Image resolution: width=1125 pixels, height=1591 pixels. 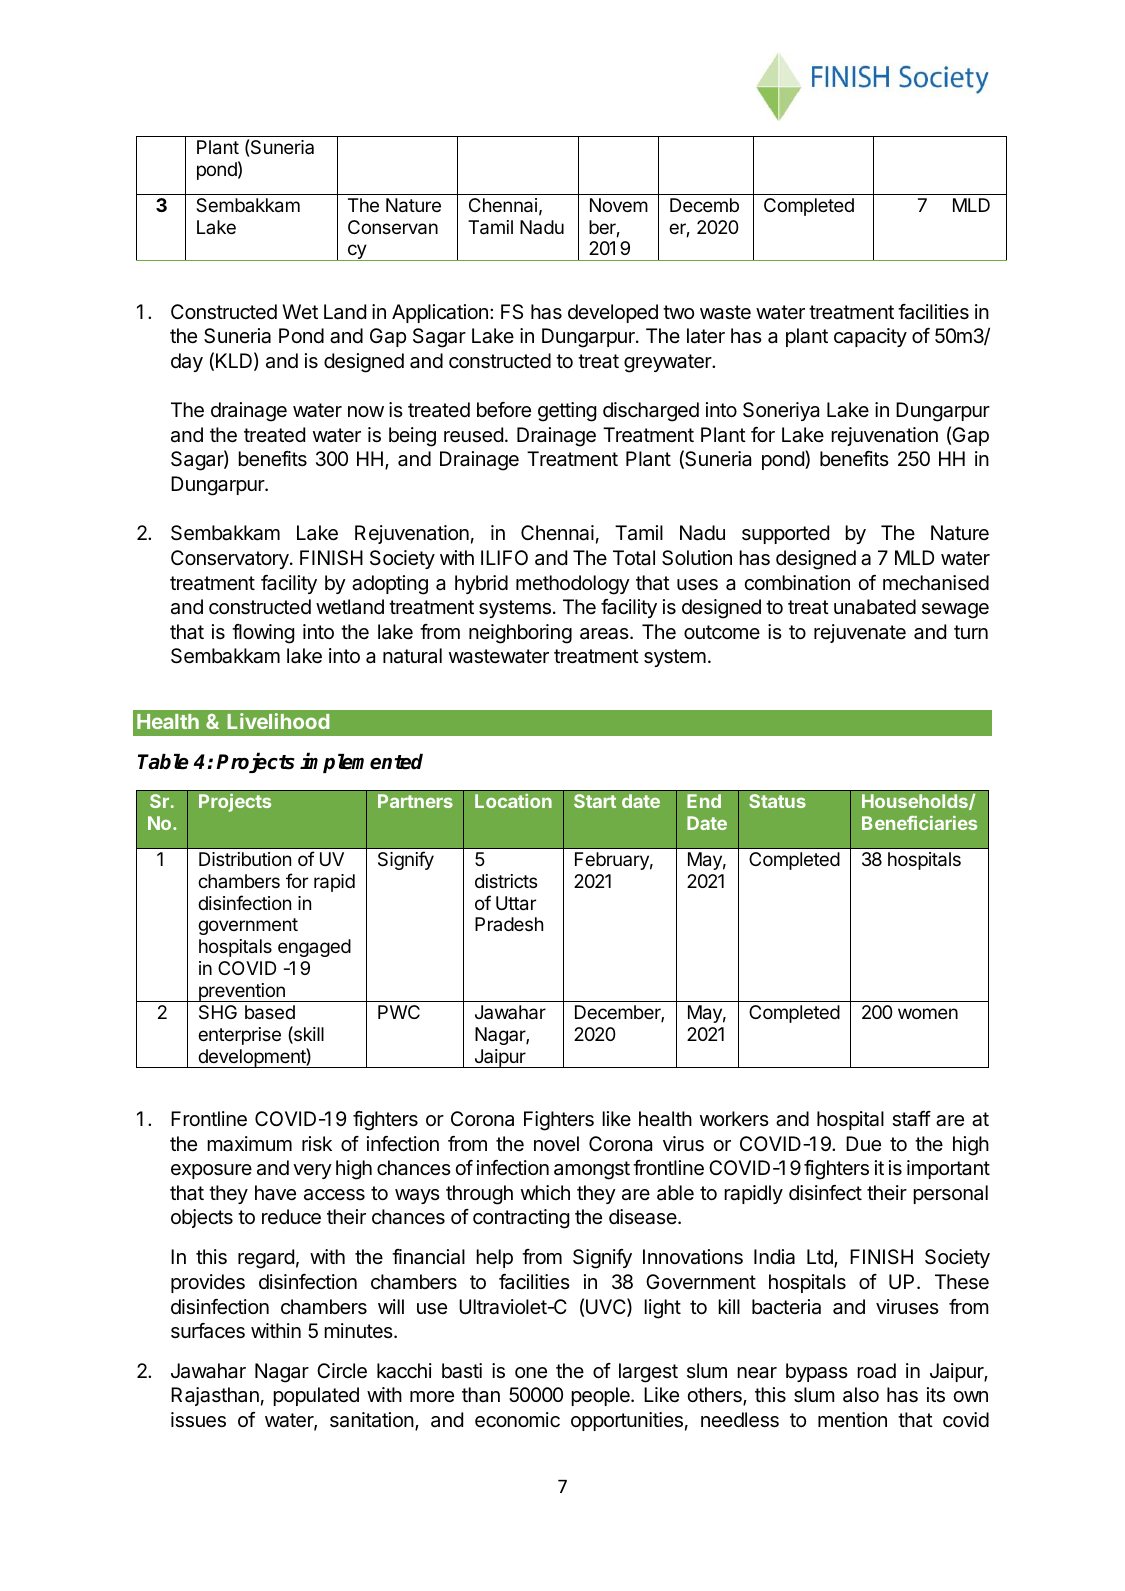 I want to click on developed, so click(x=613, y=313).
